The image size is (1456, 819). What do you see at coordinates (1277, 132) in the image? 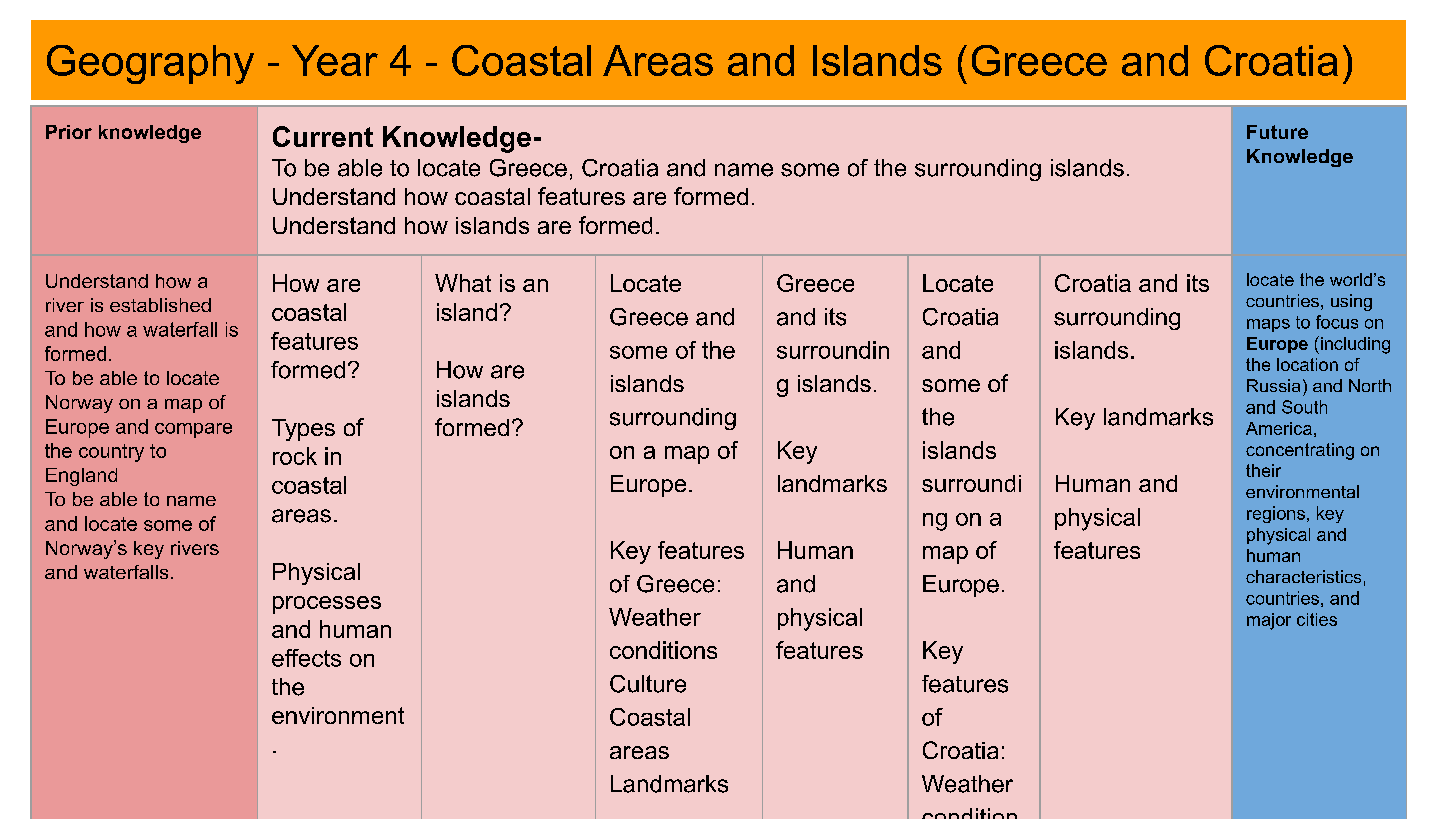
I see `Future` at bounding box center [1277, 132].
